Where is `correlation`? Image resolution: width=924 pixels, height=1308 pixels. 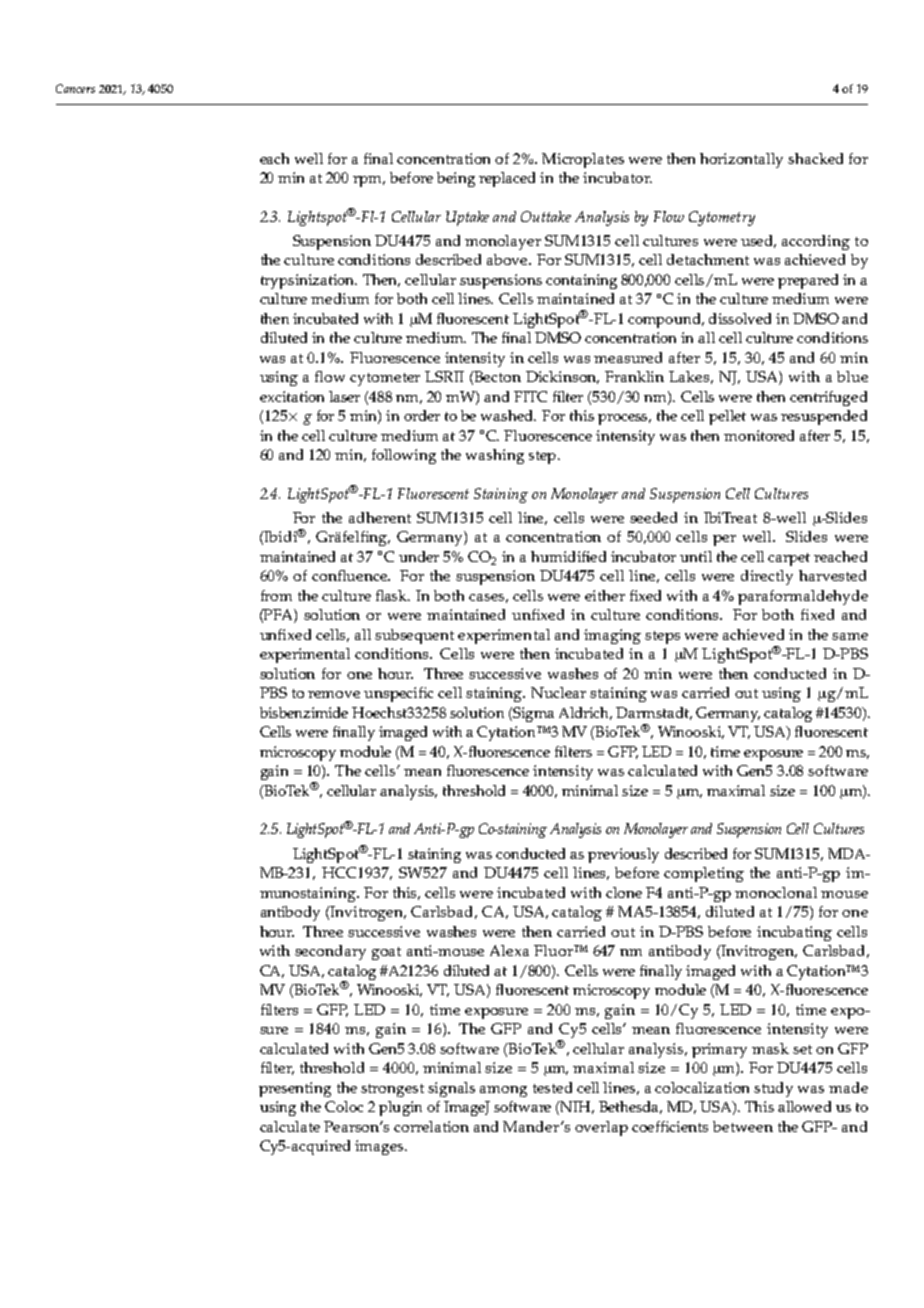
correlation is located at coordinates (431, 1126).
